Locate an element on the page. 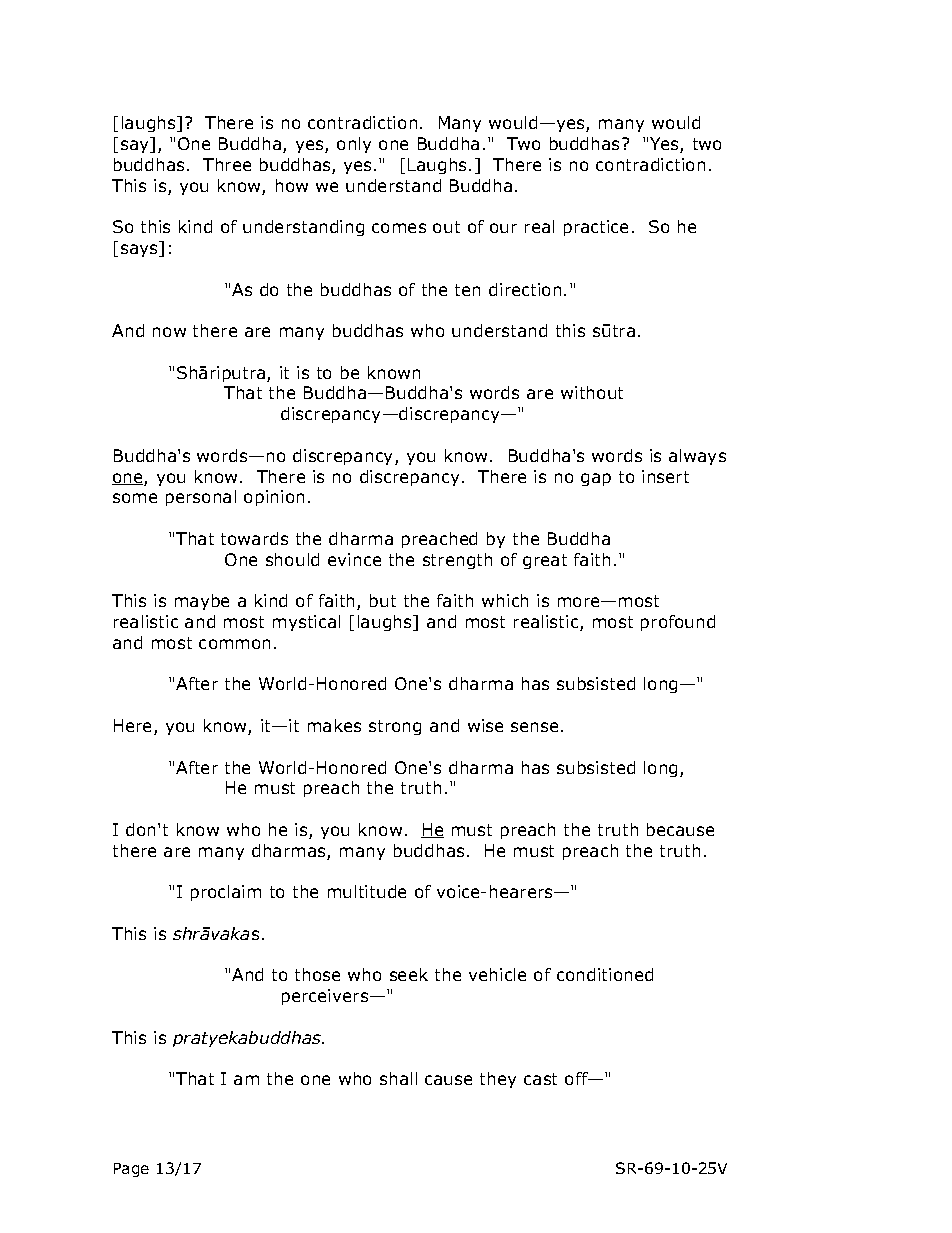  shall is located at coordinates (398, 1078).
